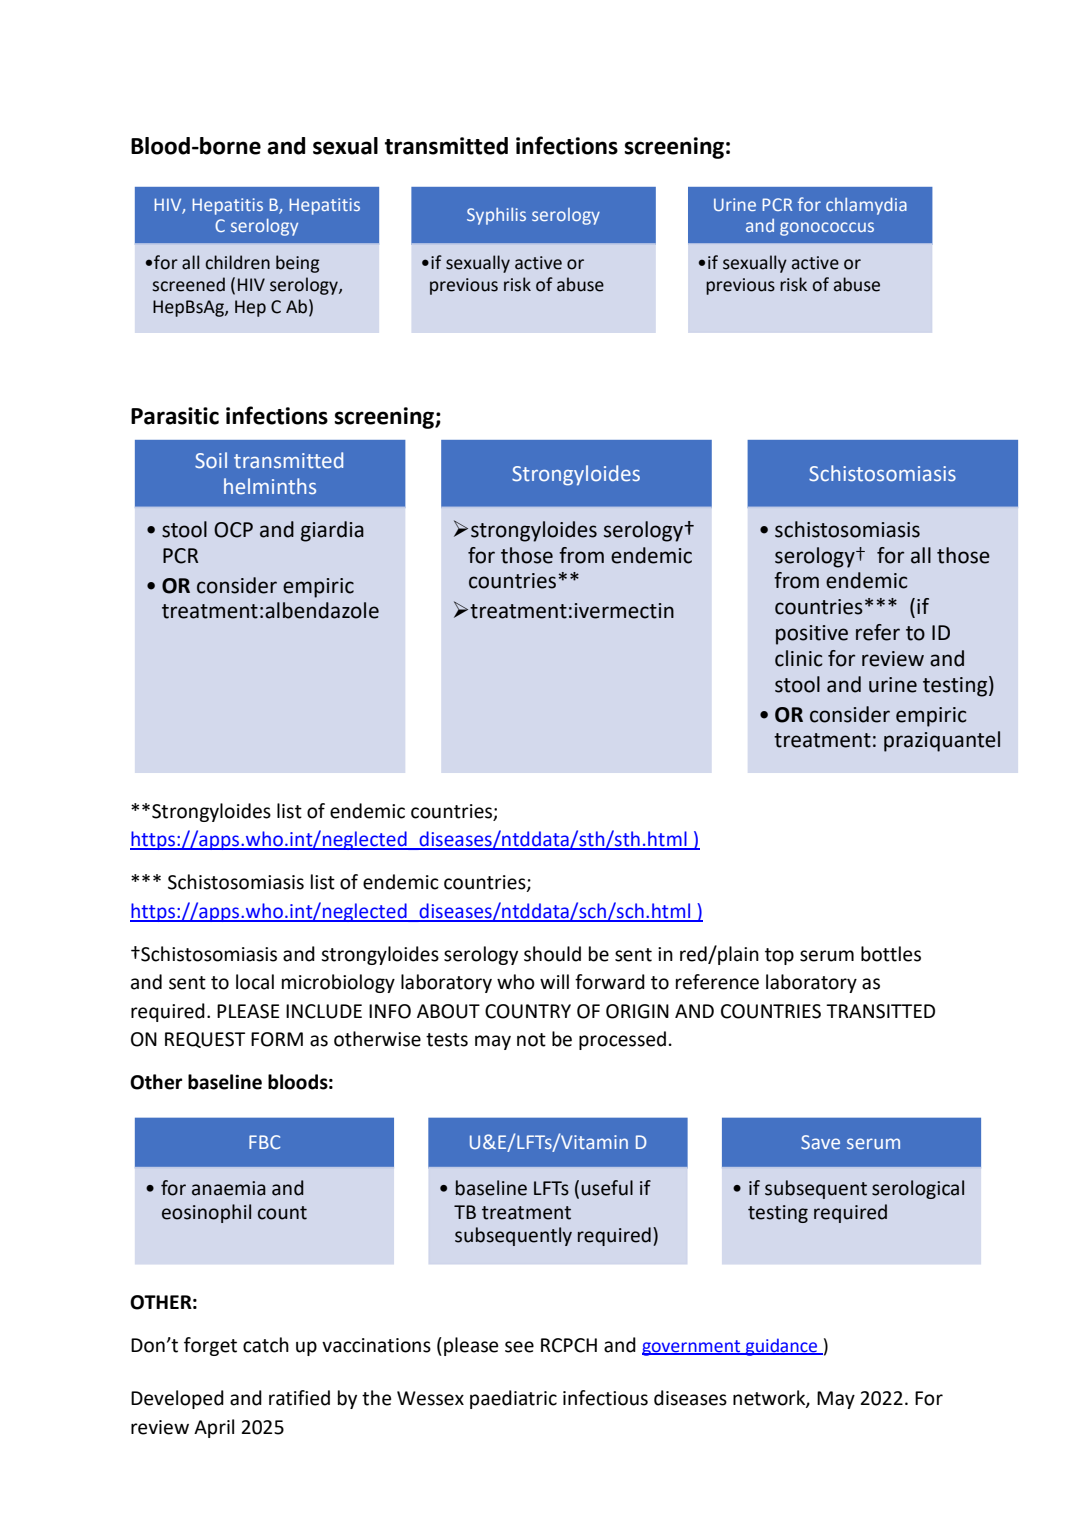 The width and height of the document is (1075, 1520). What do you see at coordinates (781, 1347) in the document?
I see `guidance` at bounding box center [781, 1347].
